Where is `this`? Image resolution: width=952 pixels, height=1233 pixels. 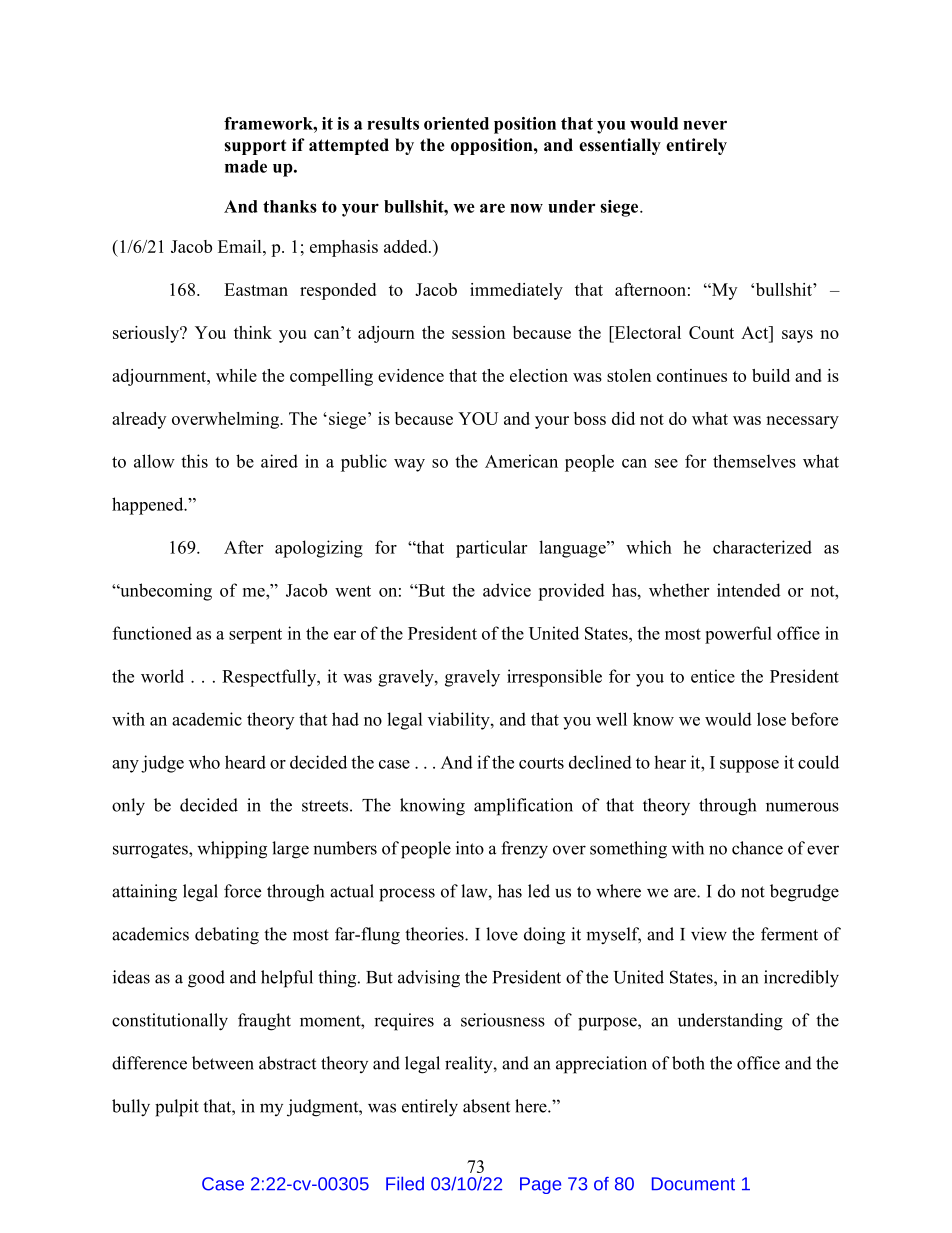
this is located at coordinates (194, 461).
